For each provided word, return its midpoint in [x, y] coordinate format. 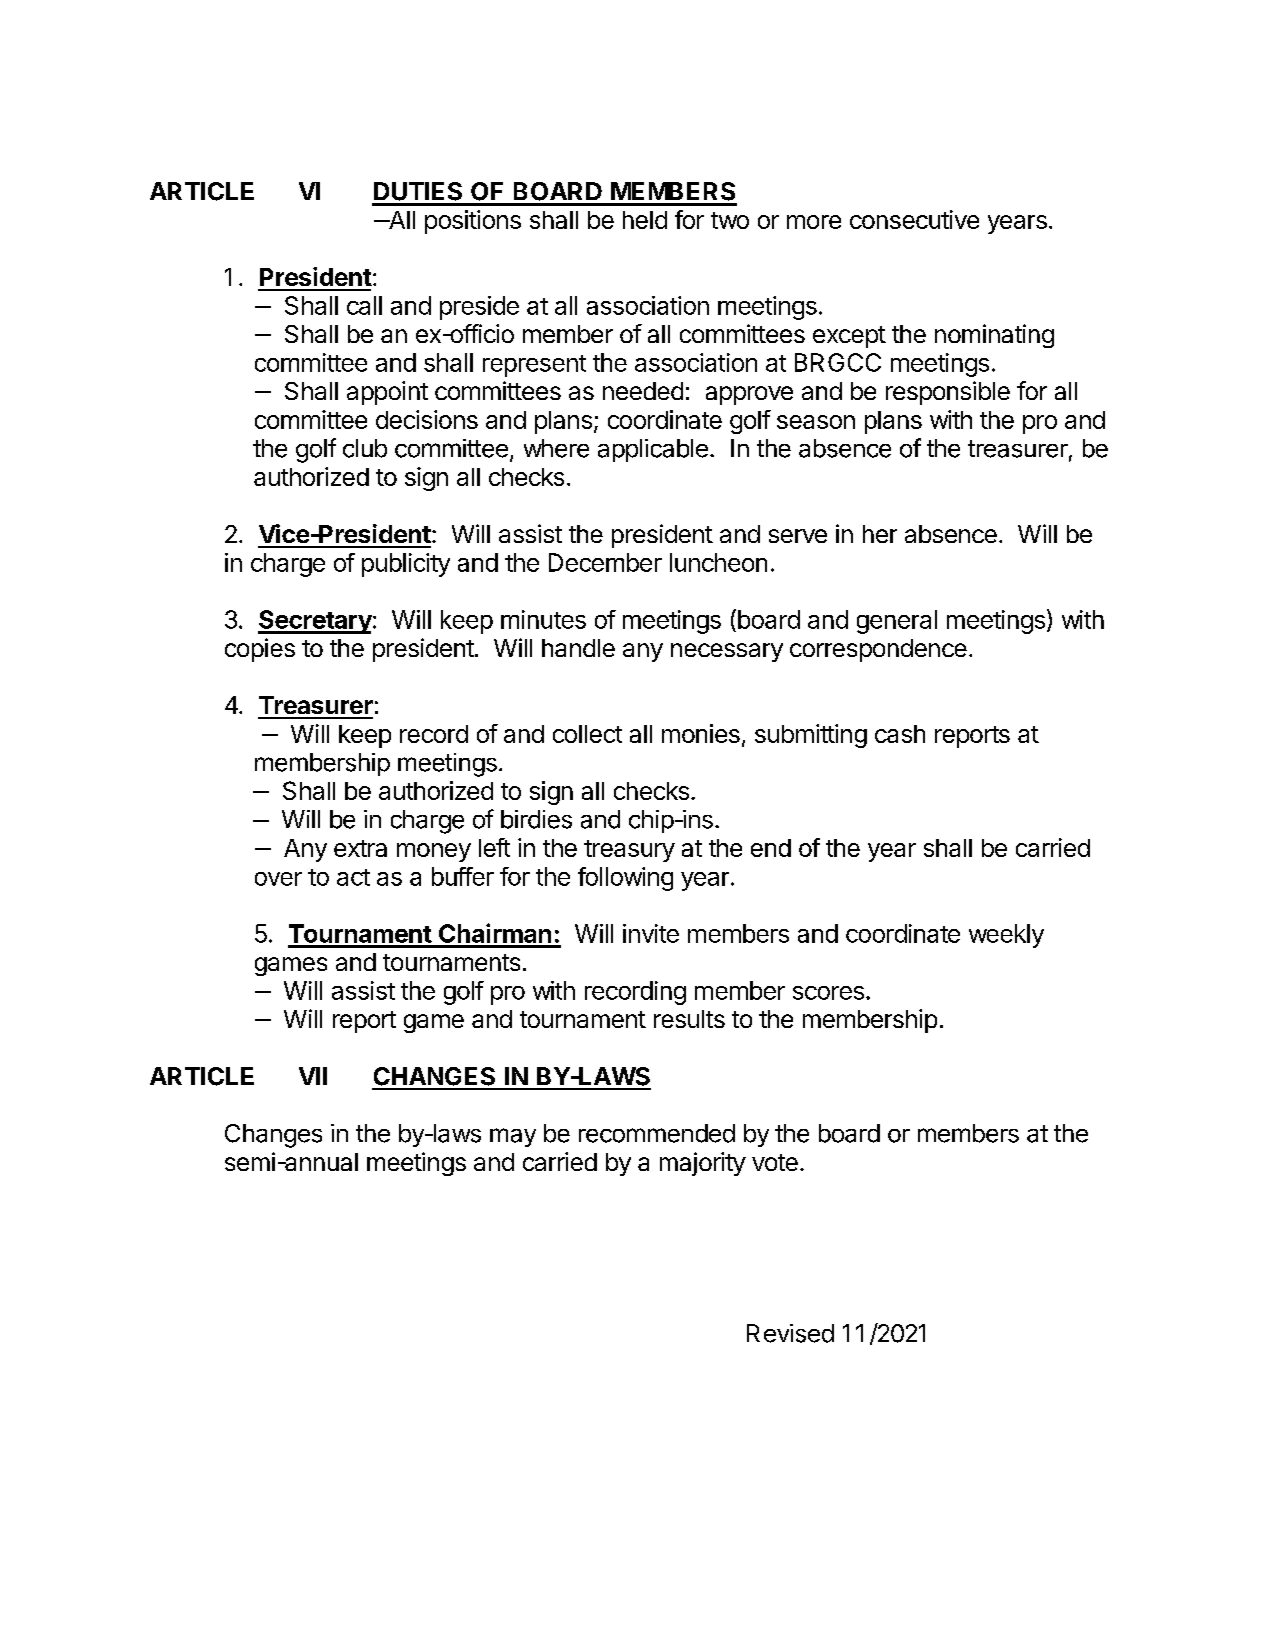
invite [651, 933]
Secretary [315, 622]
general [897, 622]
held [645, 220]
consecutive [914, 219]
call [364, 305]
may [513, 1137]
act [353, 877]
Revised [790, 1333]
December [605, 562]
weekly [1006, 936]
